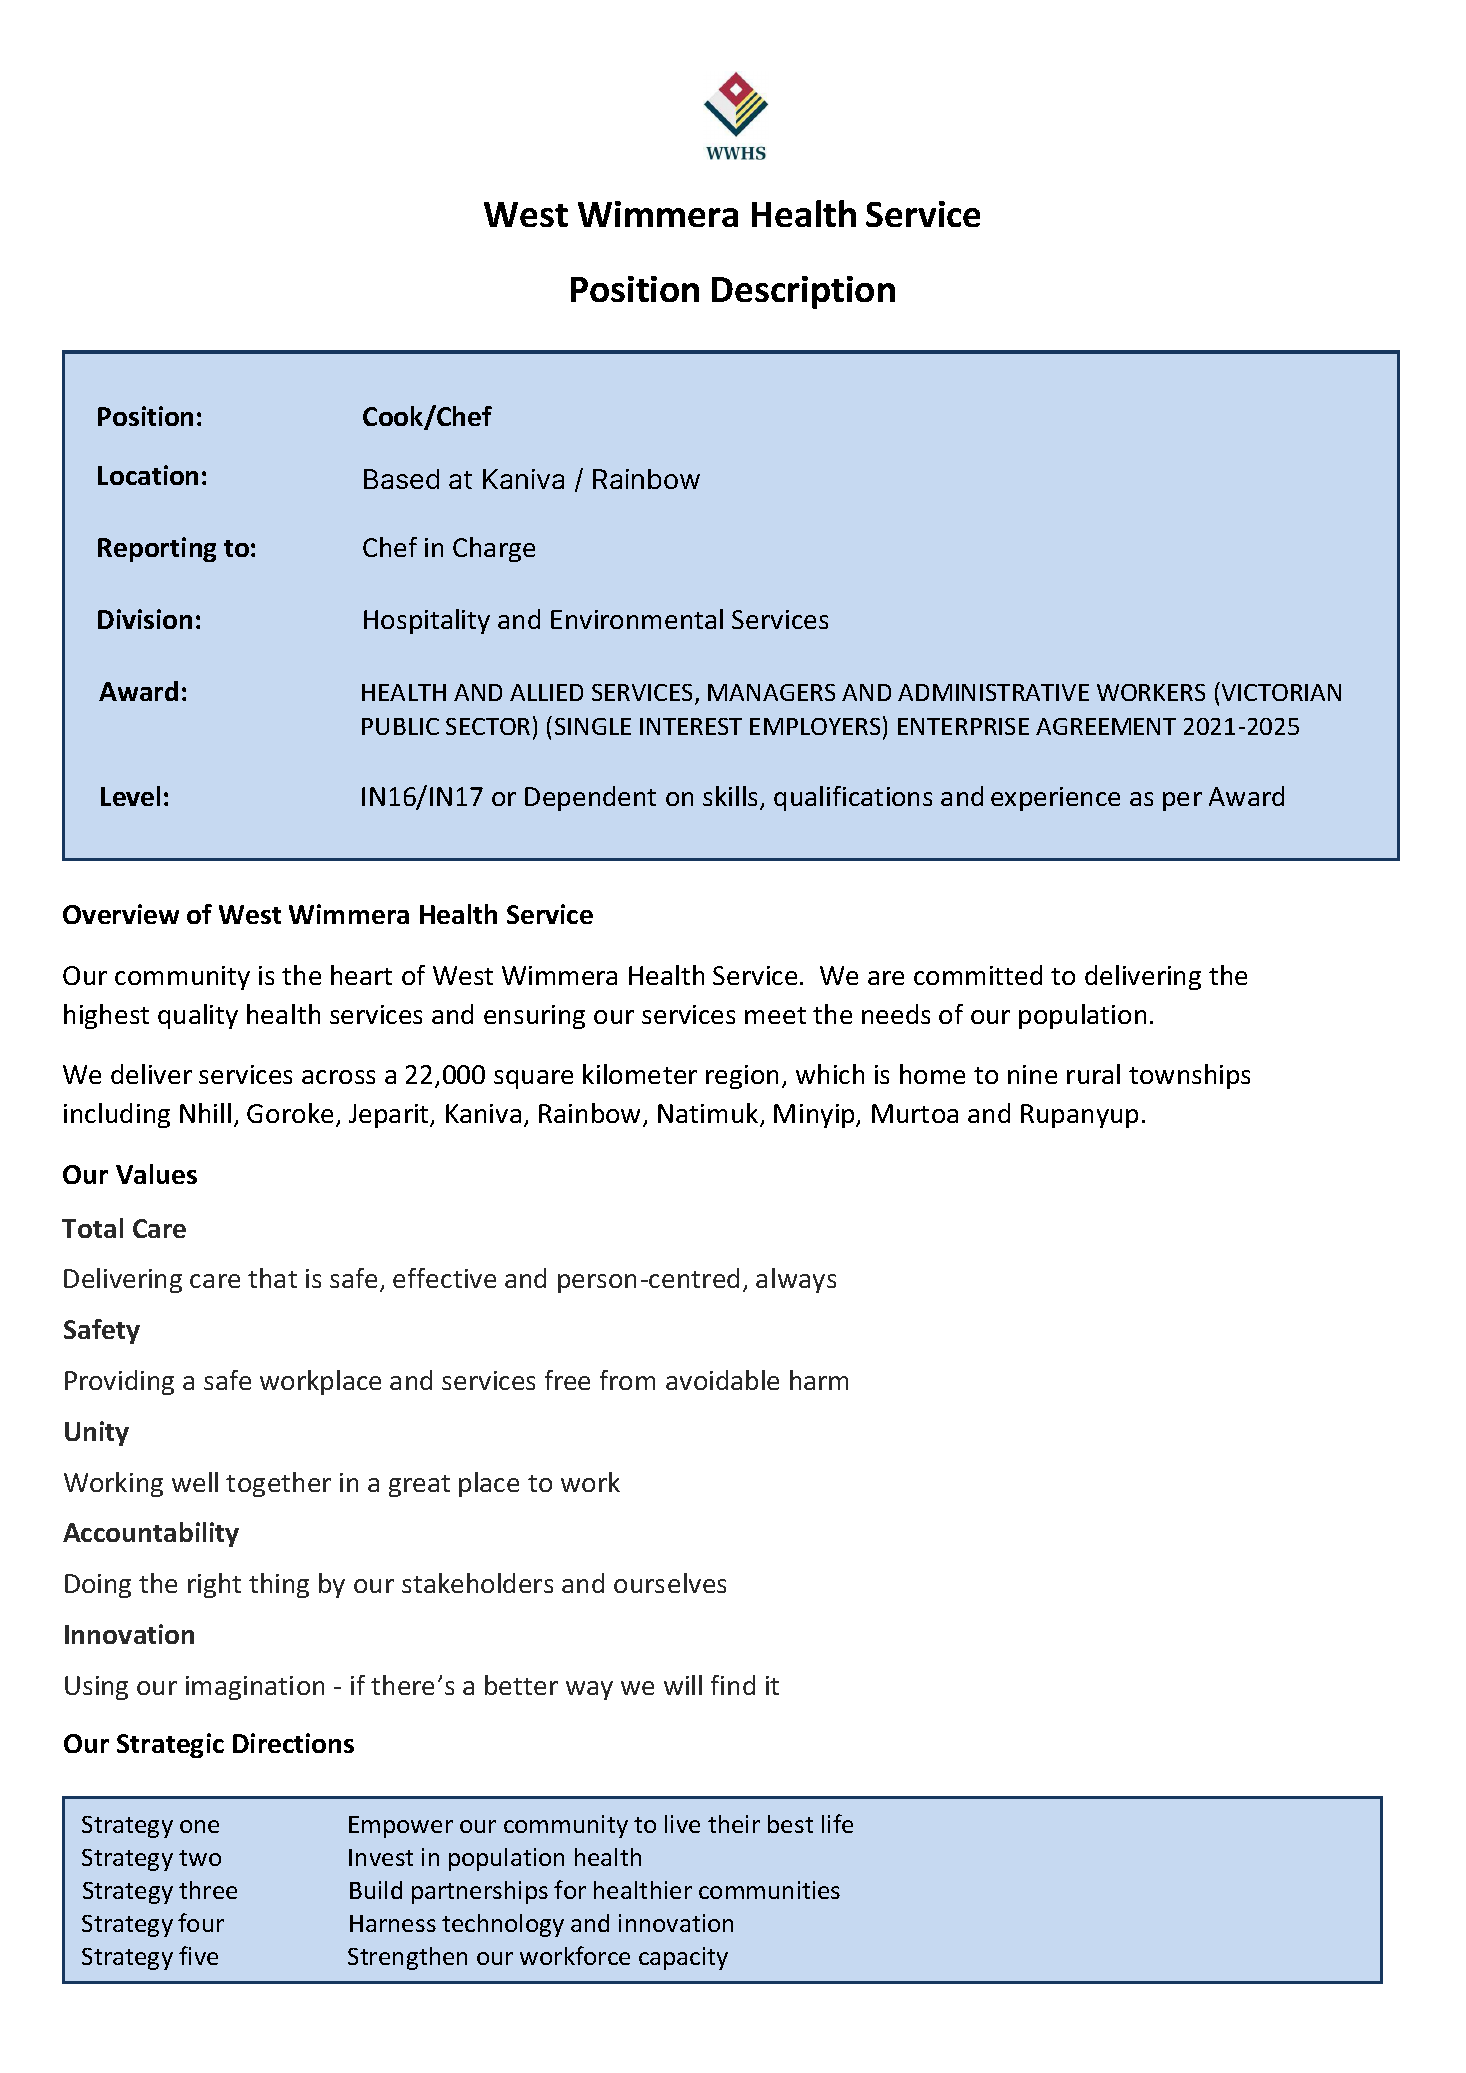  Describe the element at coordinates (1280, 691) in the screenshot. I see `VICTORIAN` at that location.
